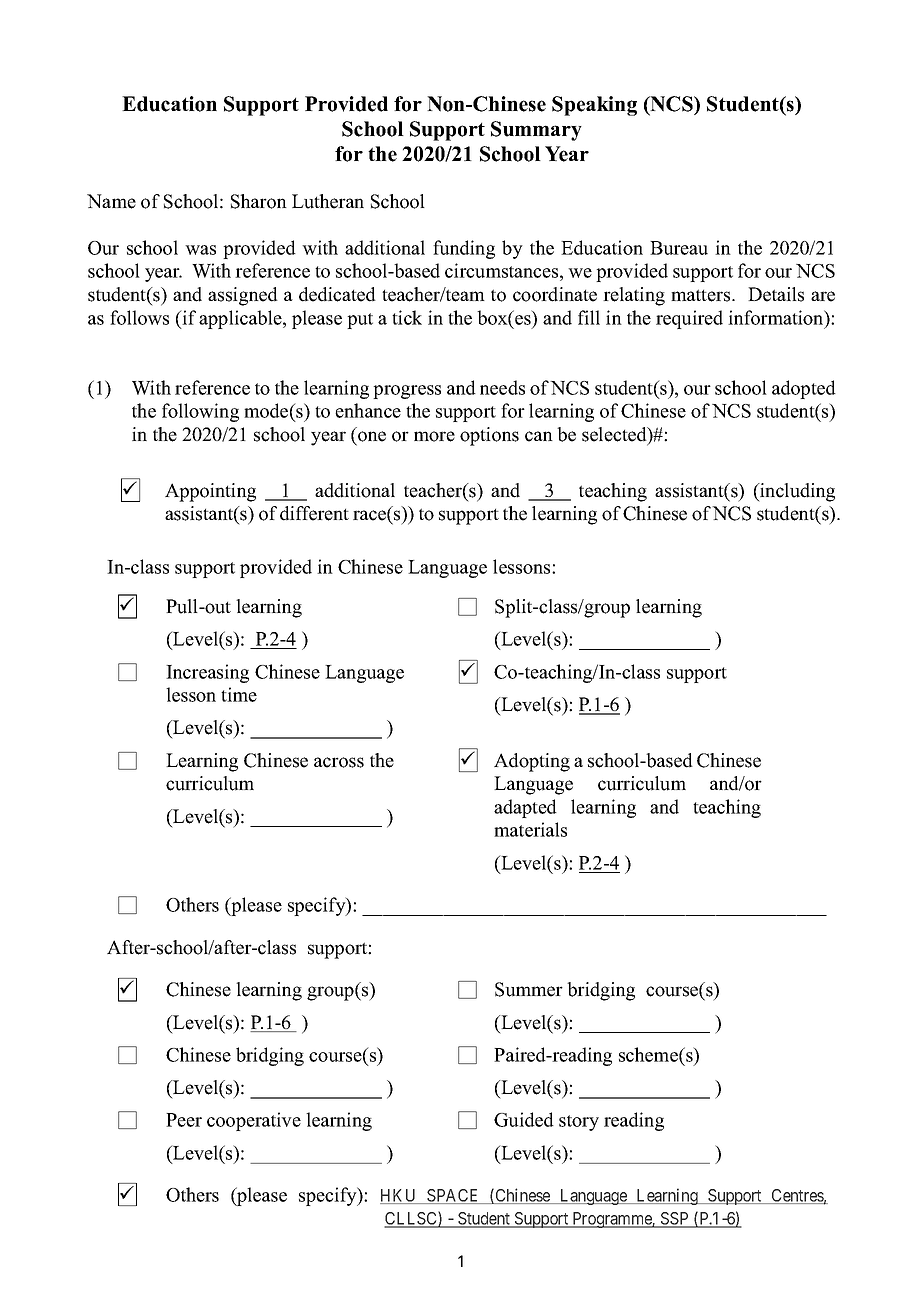 Image resolution: width=924 pixels, height=1308 pixels. What do you see at coordinates (139, 317) in the page?
I see `follows` at bounding box center [139, 317].
